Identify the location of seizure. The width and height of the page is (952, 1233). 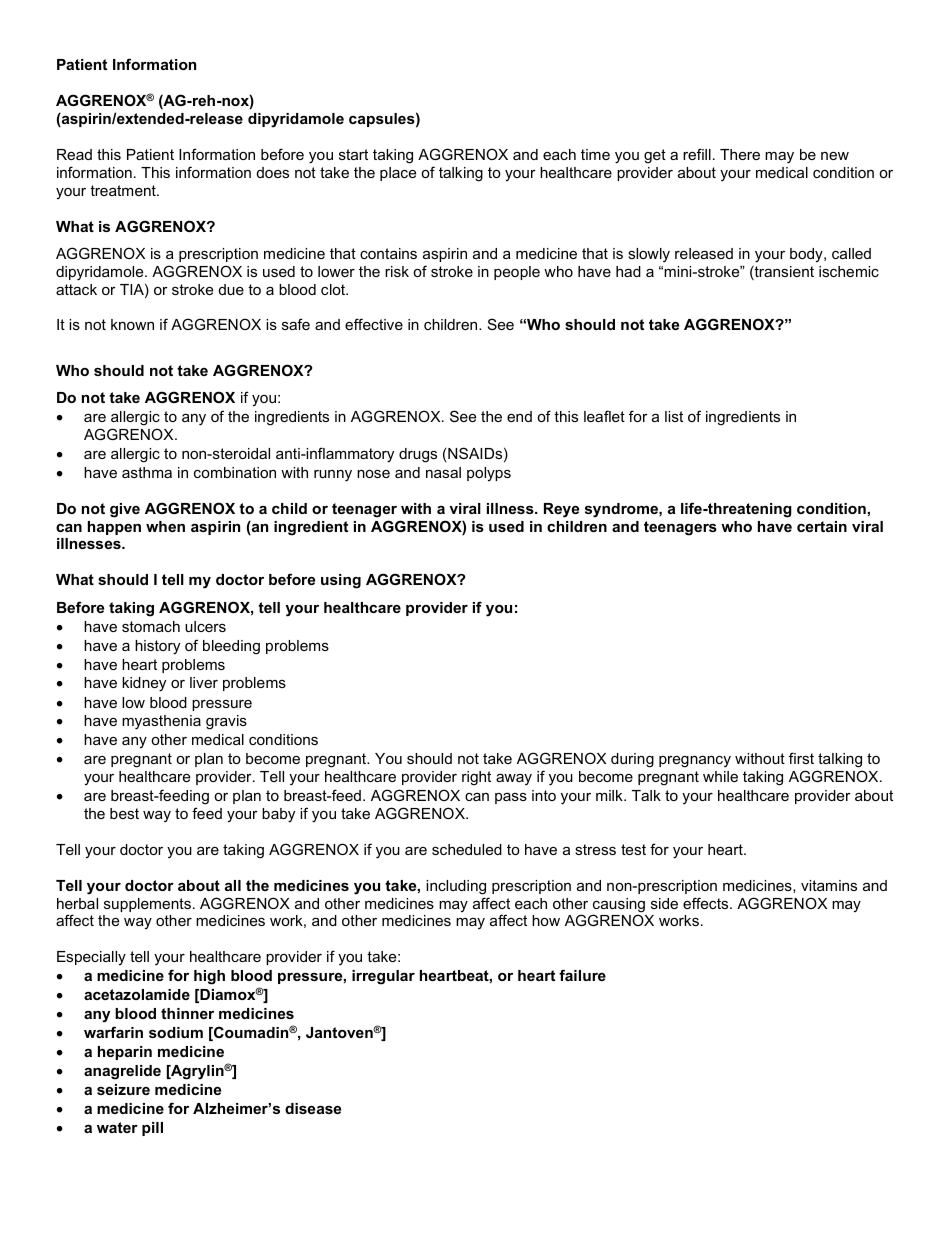
(123, 1089).
